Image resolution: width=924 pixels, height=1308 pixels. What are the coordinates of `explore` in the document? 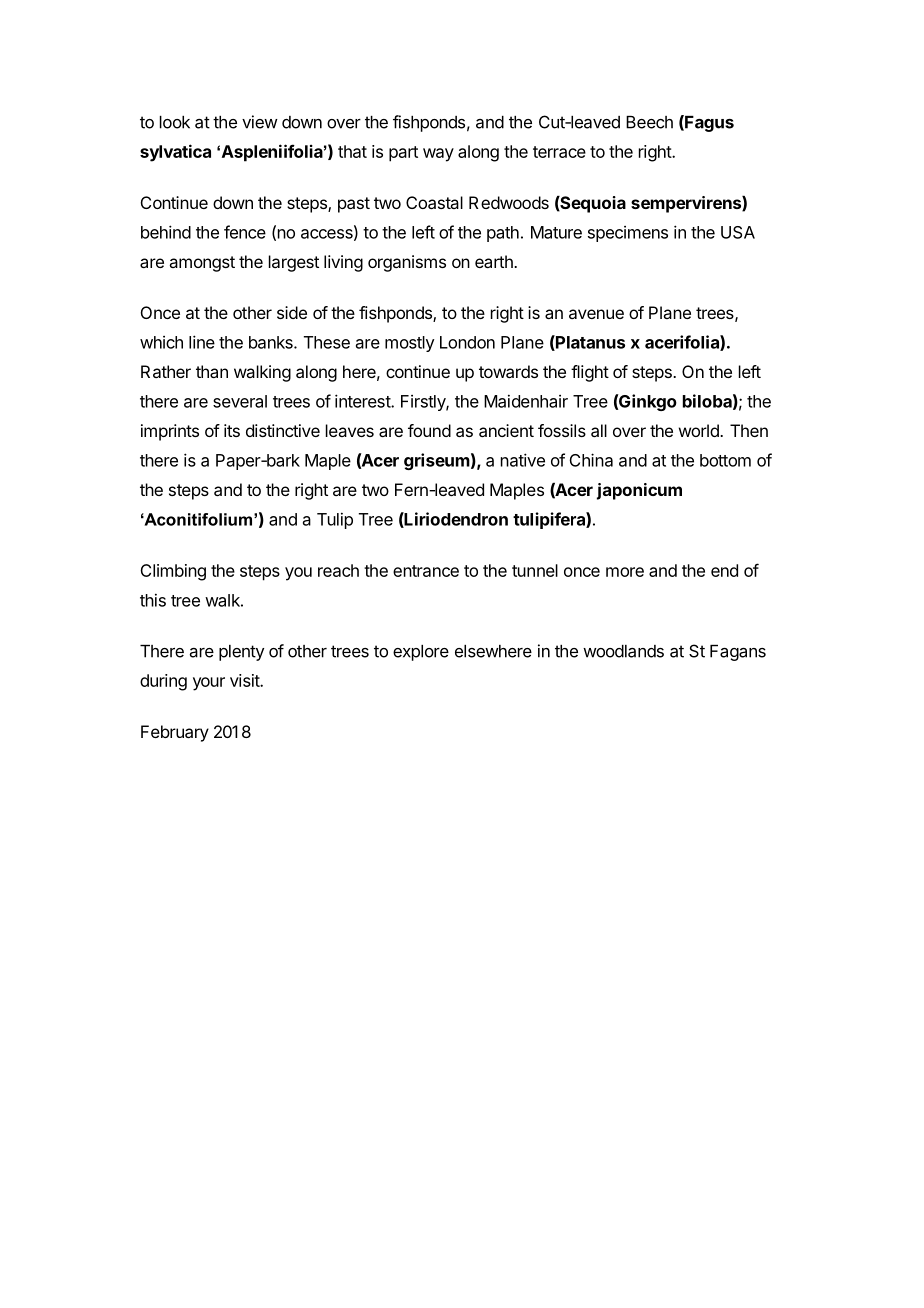 It's located at (421, 653).
